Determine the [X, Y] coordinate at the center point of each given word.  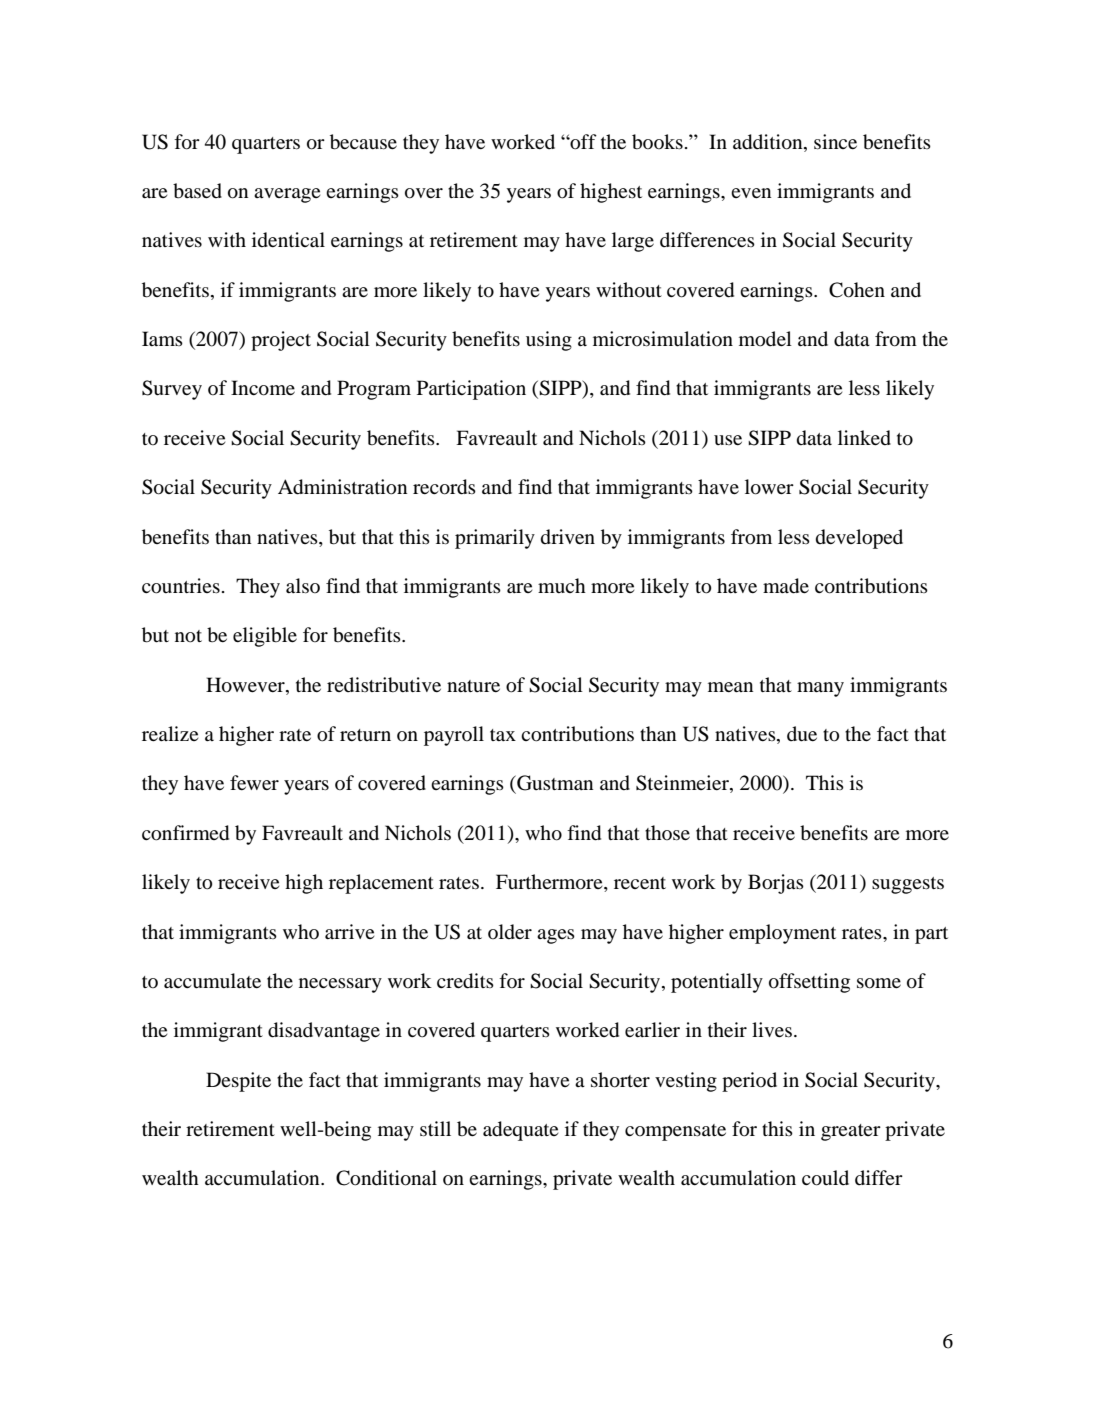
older [510, 932]
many [820, 689]
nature [473, 686]
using [549, 341]
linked [864, 438]
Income [263, 388]
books [657, 142]
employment [782, 934]
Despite [238, 1082]
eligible [265, 637]
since [835, 141]
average [287, 195]
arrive [349, 931]
